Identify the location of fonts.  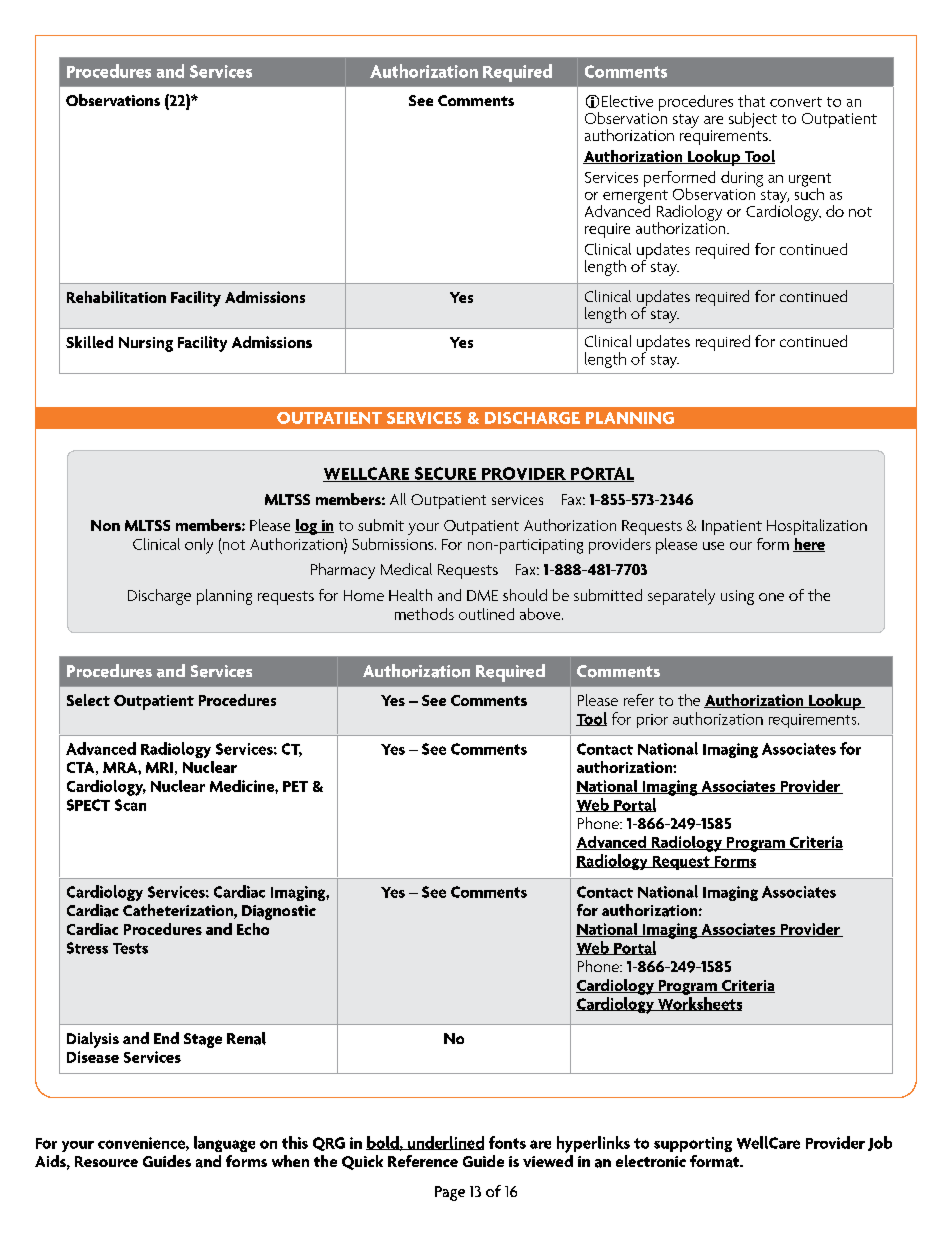
(507, 1142).
